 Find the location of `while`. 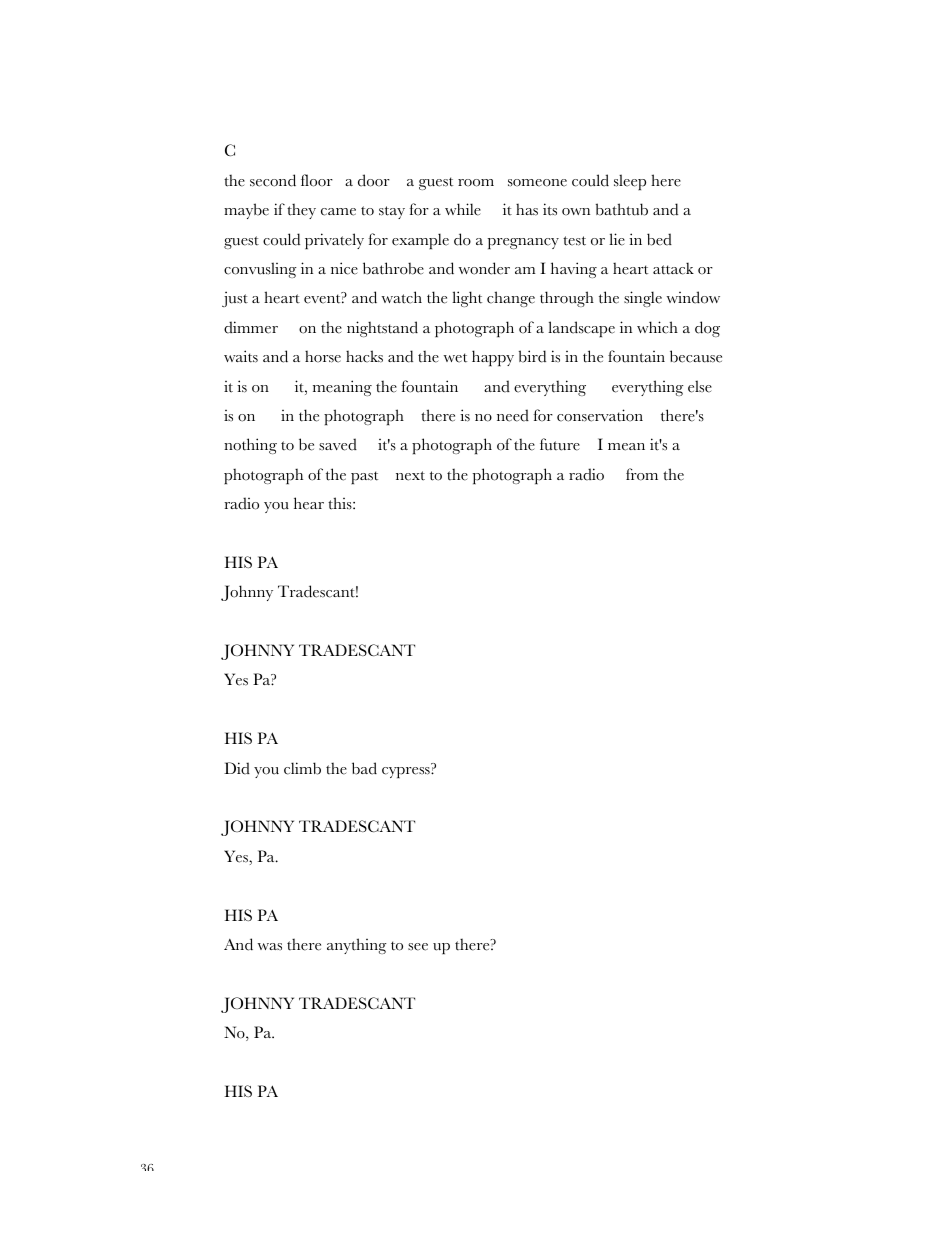

while is located at coordinates (463, 209).
